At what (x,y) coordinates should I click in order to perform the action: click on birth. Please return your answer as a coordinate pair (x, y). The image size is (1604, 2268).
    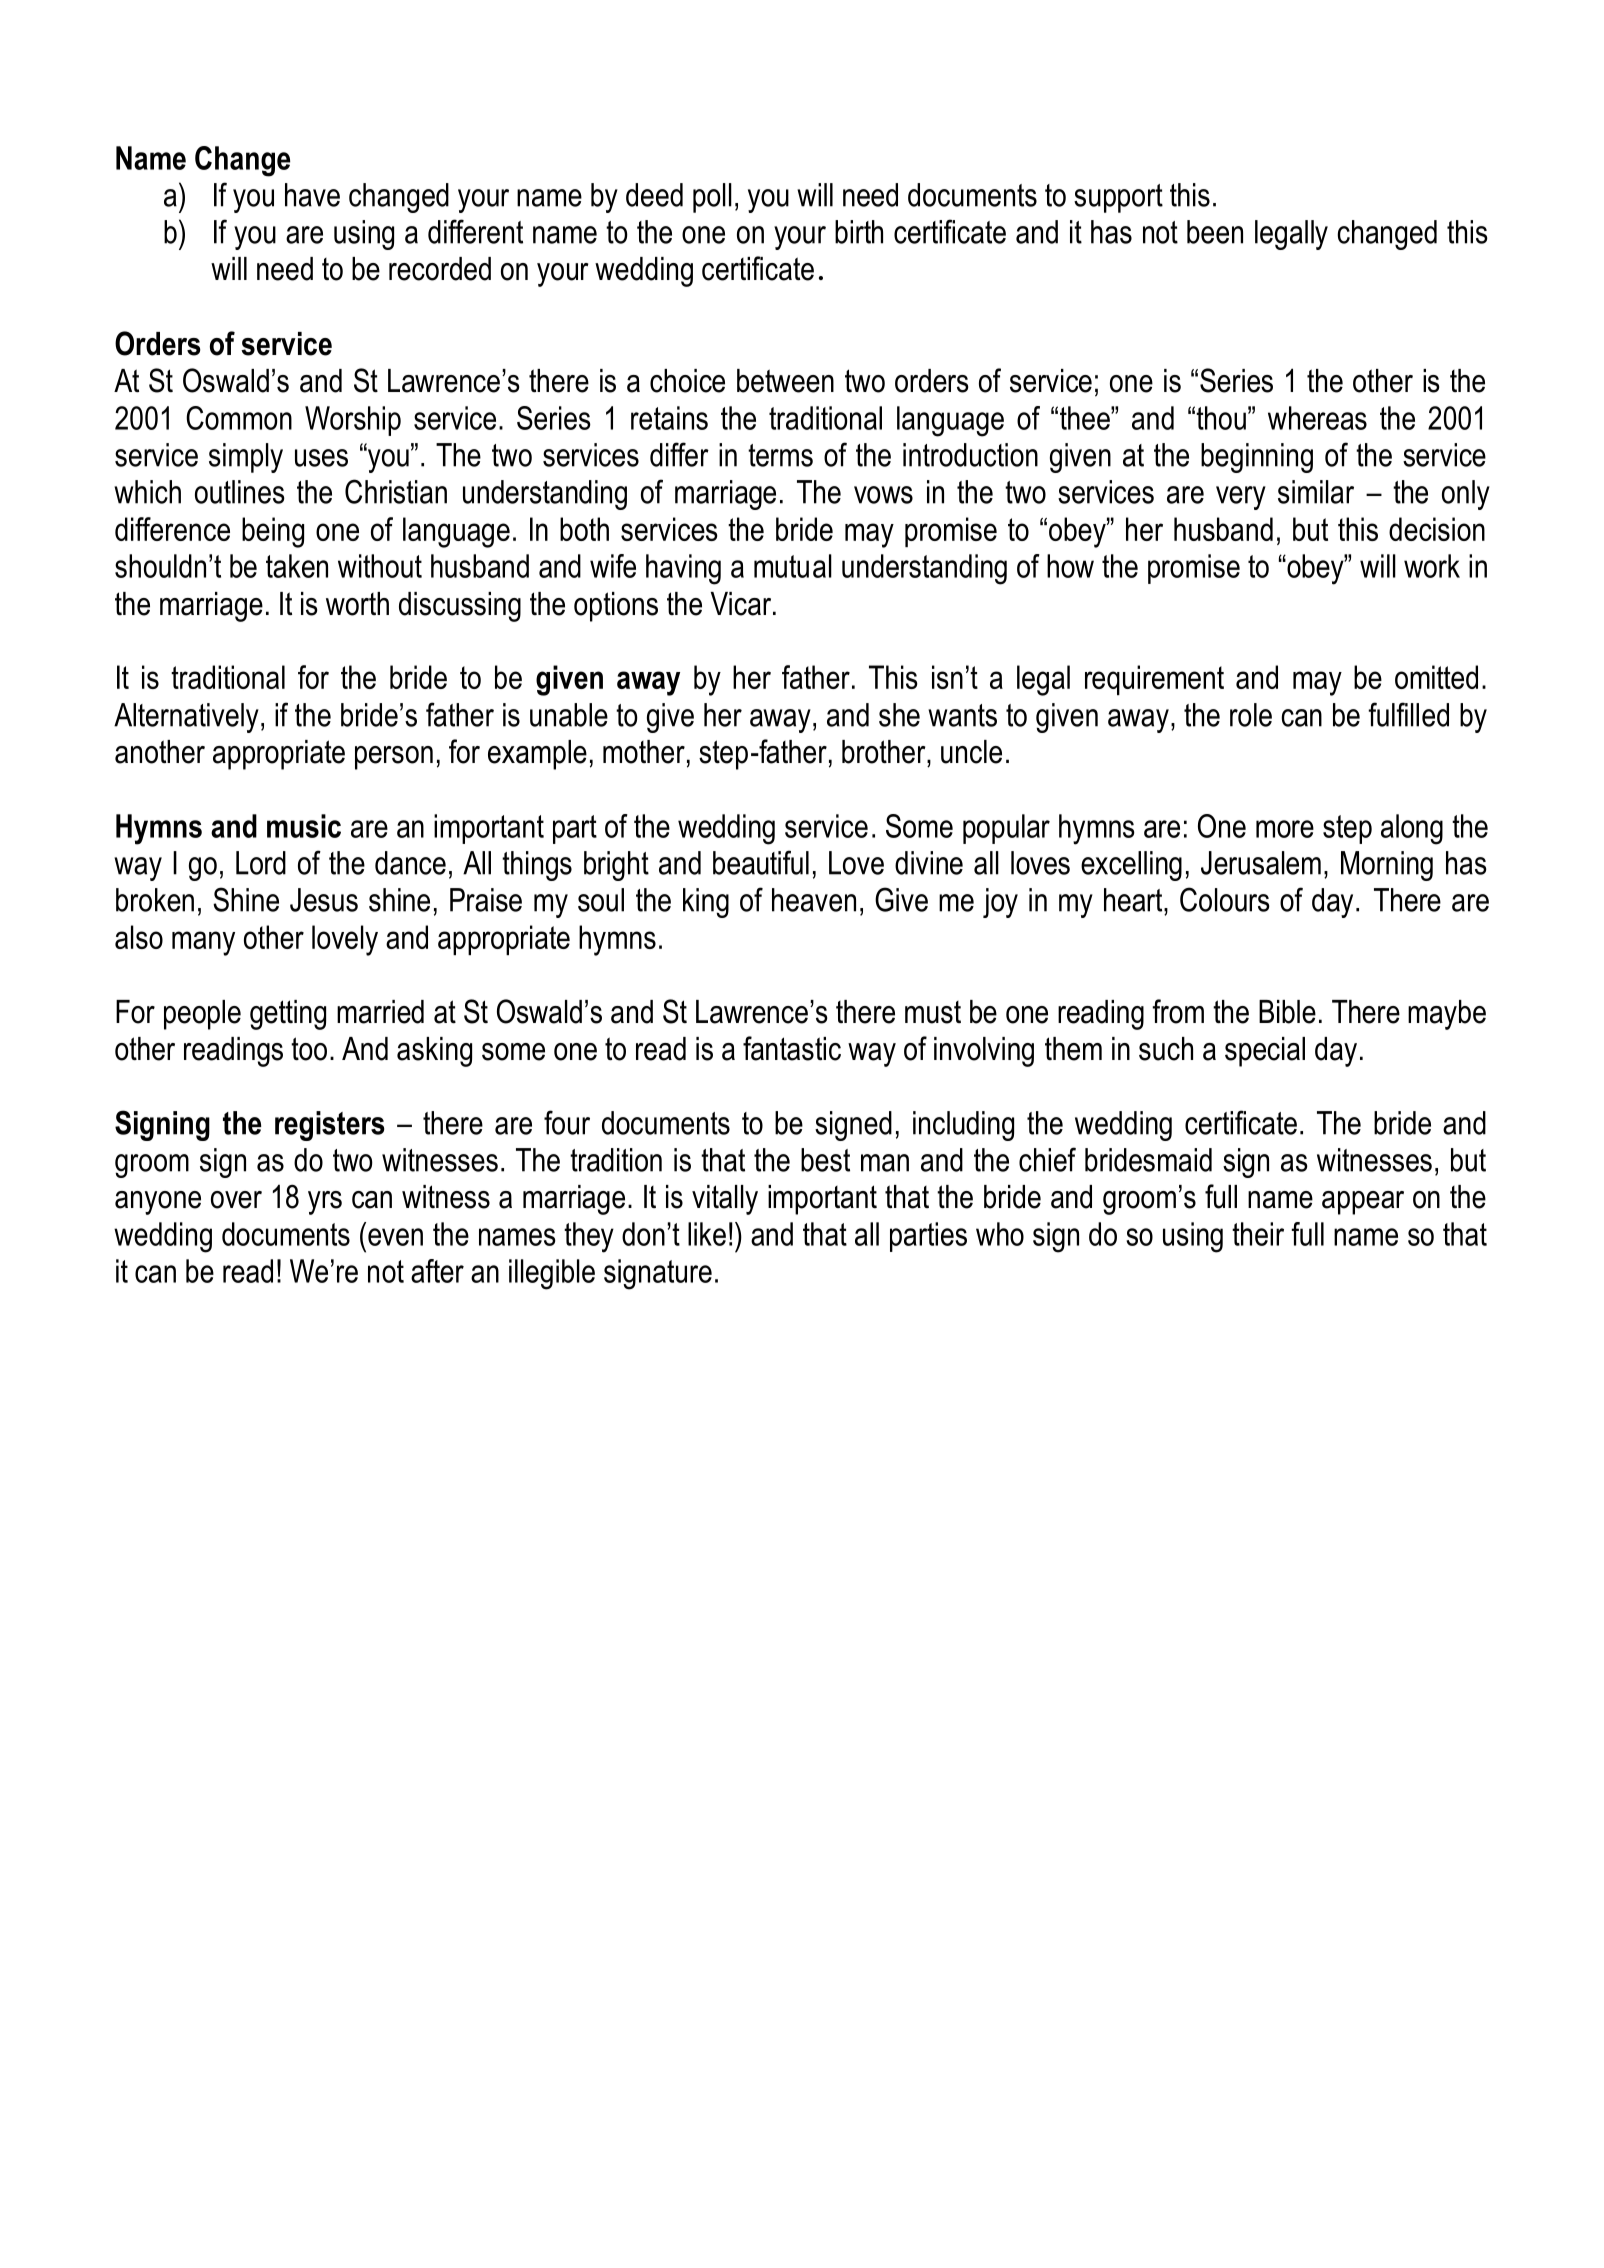
    Looking at the image, I should click on (859, 232).
